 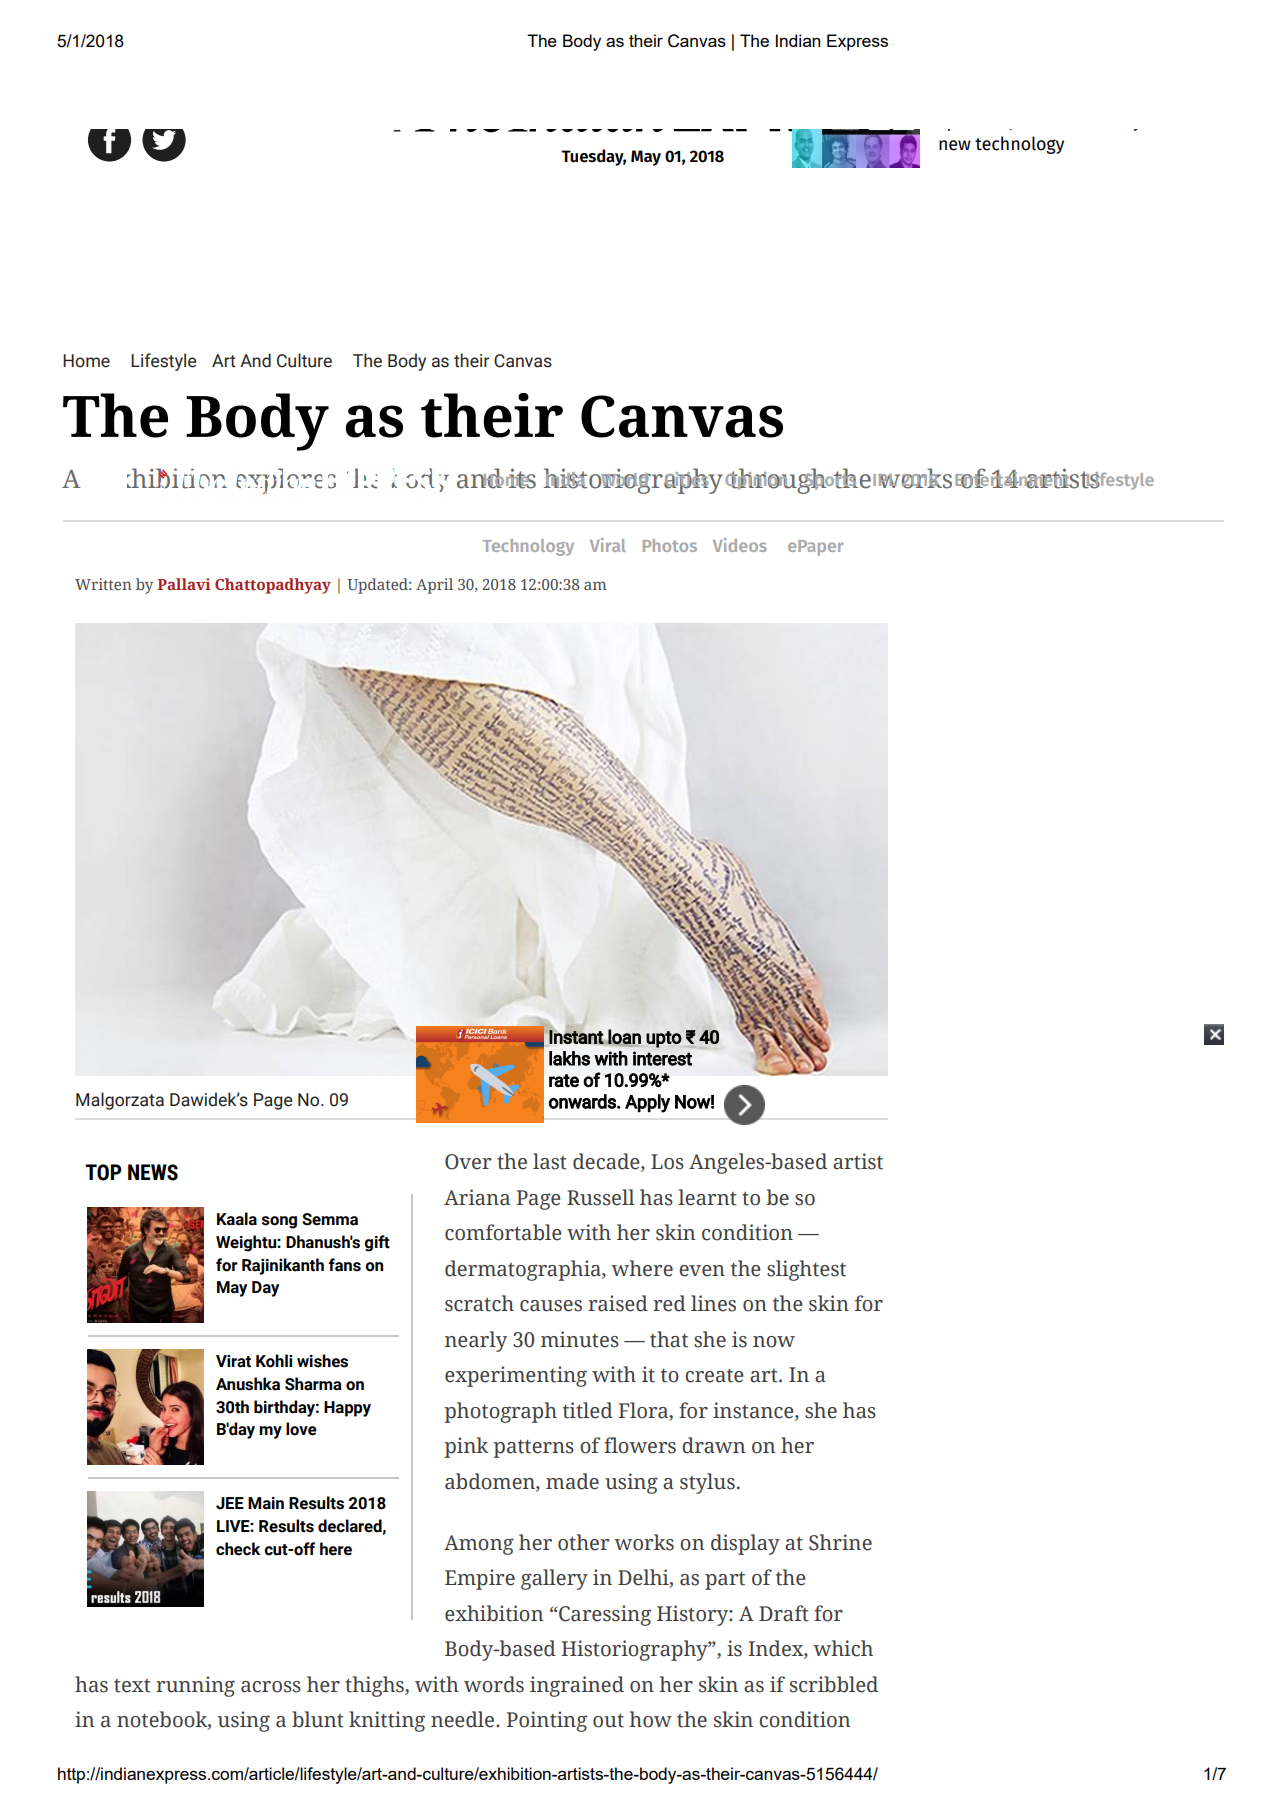 I want to click on April, so click(x=434, y=586).
